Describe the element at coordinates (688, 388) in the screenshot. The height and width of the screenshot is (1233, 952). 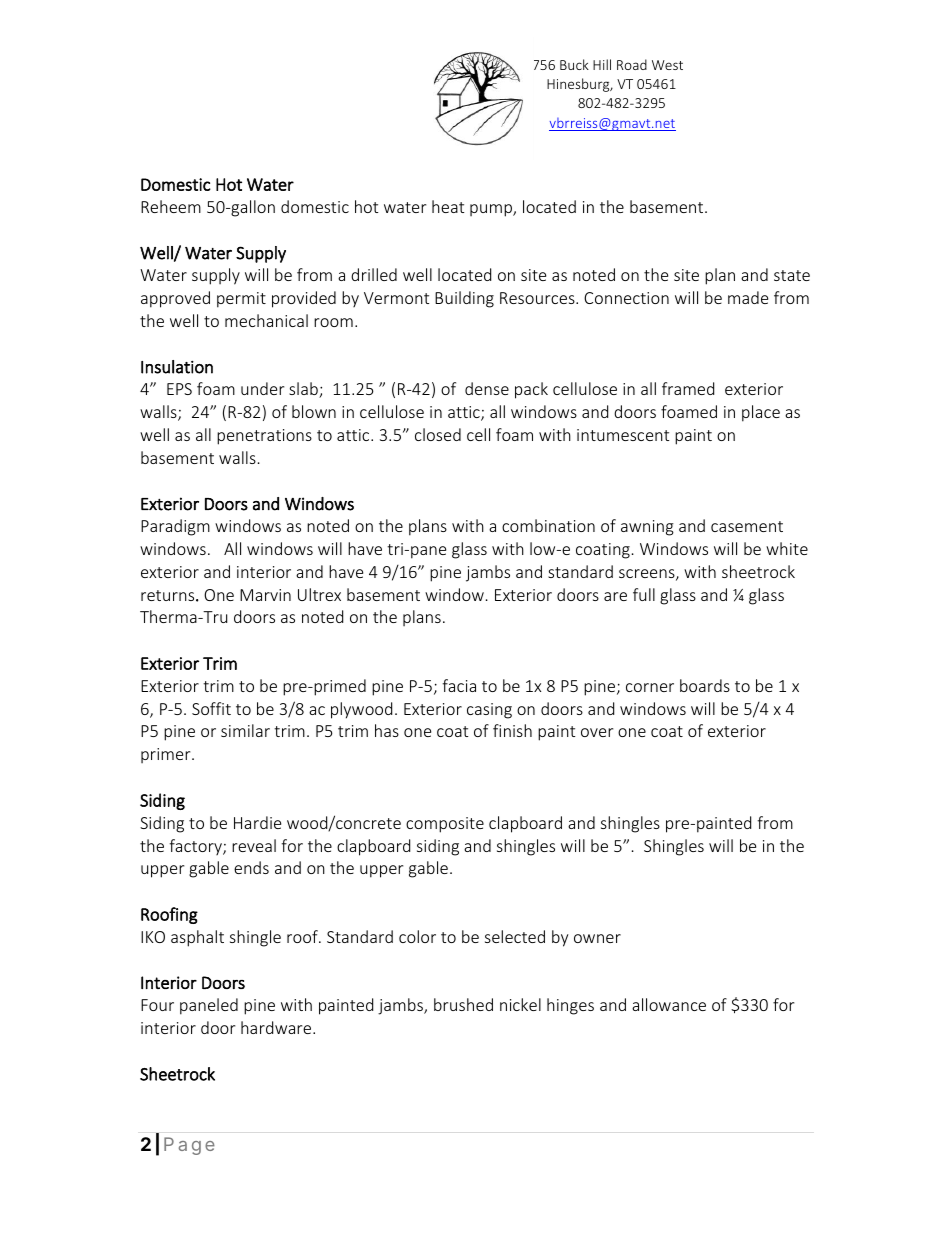
I see `framed` at that location.
